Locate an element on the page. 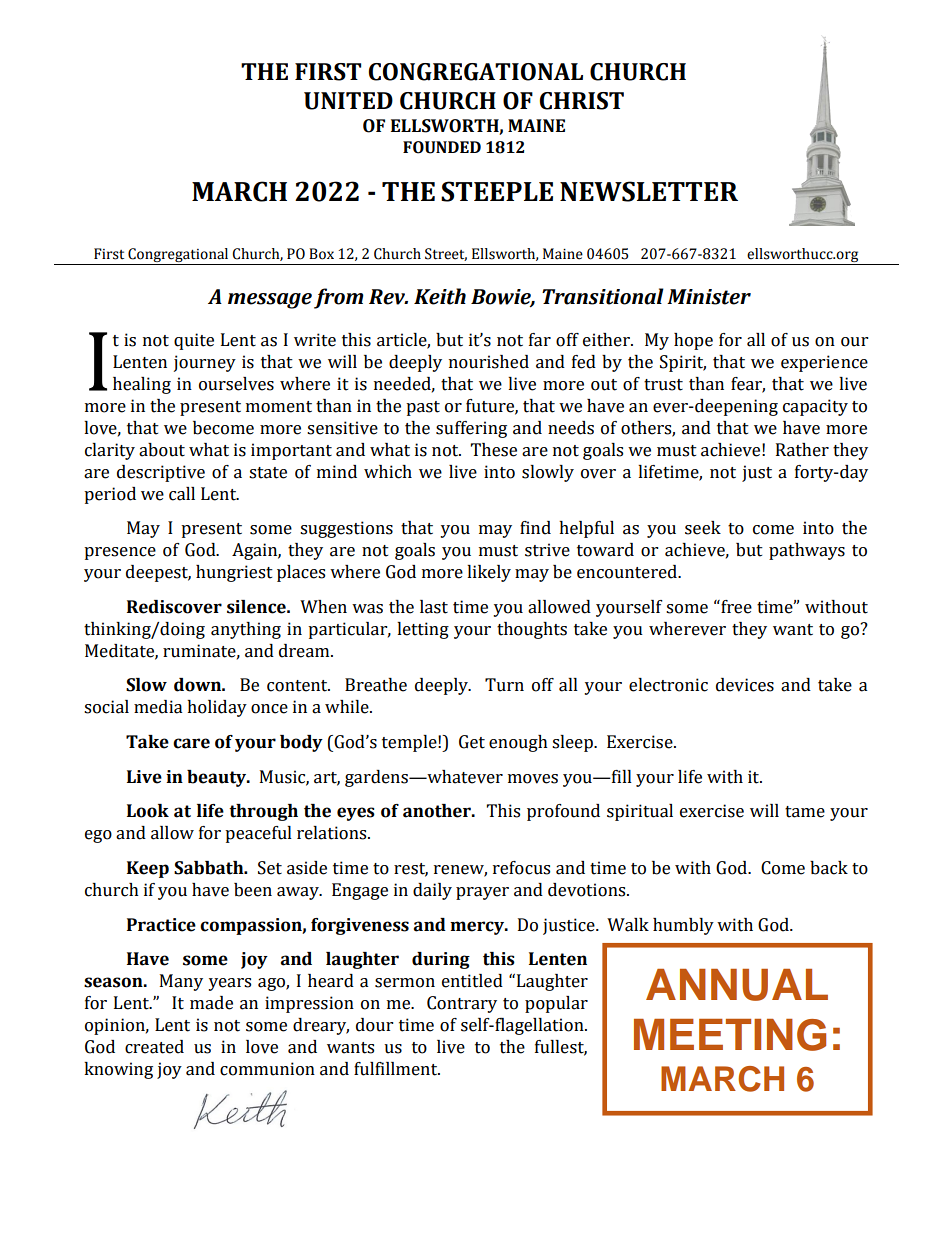  about is located at coordinates (162, 450).
